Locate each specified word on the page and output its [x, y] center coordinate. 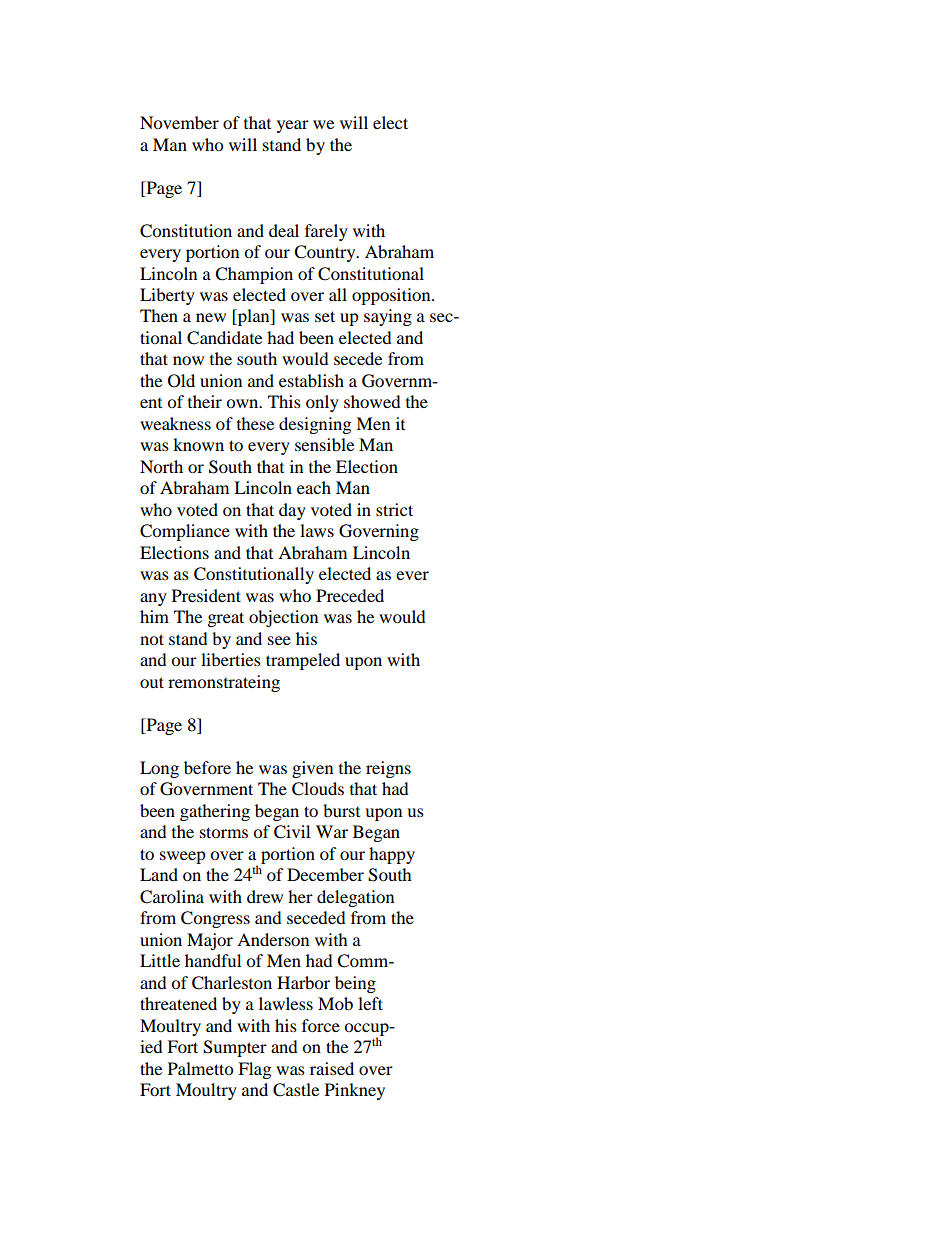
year [293, 126]
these [255, 423]
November [179, 122]
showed [372, 401]
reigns [388, 769]
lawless [286, 1003]
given [312, 769]
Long [159, 769]
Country [326, 253]
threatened [178, 1003]
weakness [175, 423]
